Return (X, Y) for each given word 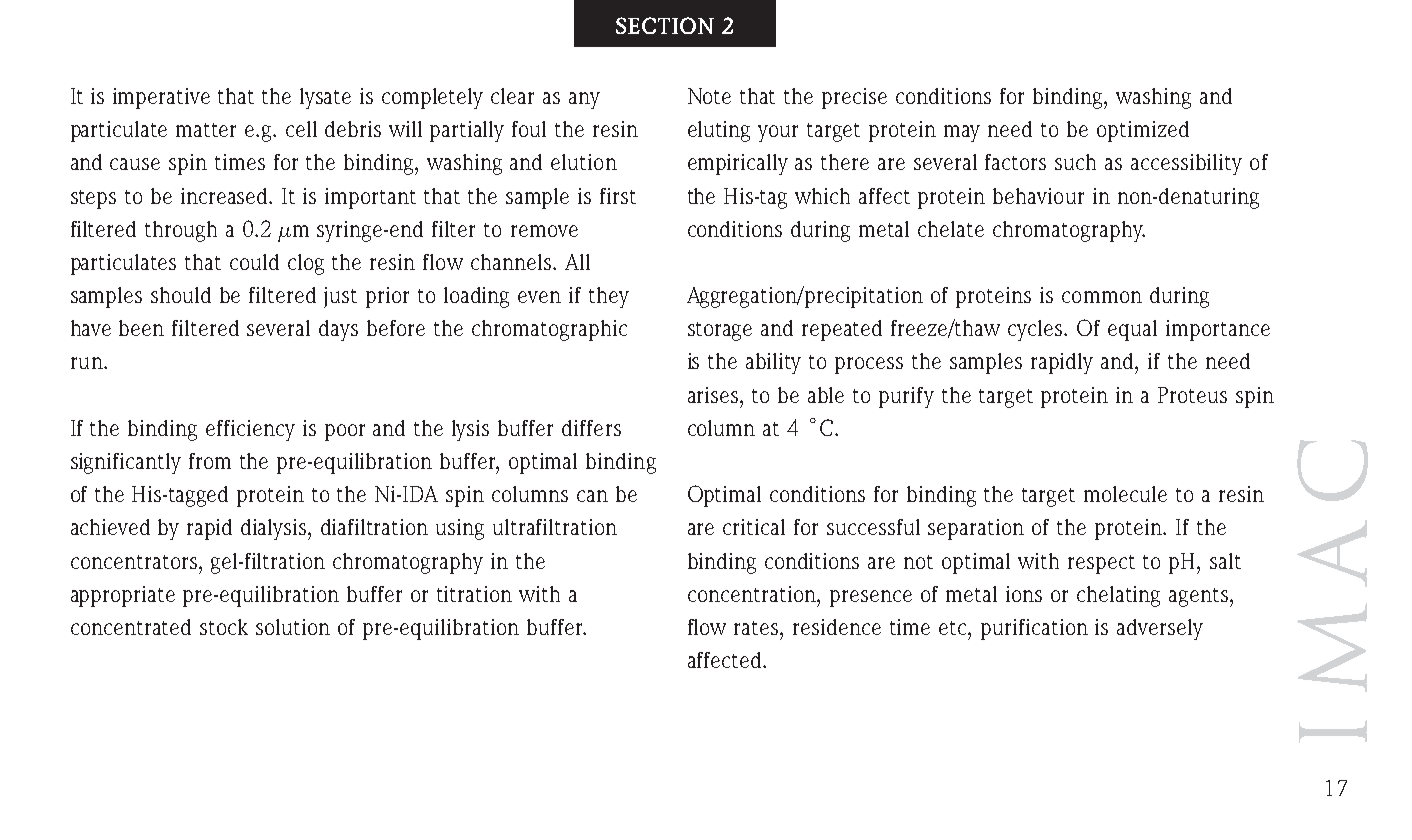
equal (1132, 330)
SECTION (665, 25)
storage (720, 331)
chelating (1118, 596)
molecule (1125, 494)
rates (757, 628)
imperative (161, 98)
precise (854, 98)
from (210, 461)
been (141, 328)
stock (224, 627)
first (618, 196)
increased (226, 196)
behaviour (1038, 196)
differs (591, 428)
